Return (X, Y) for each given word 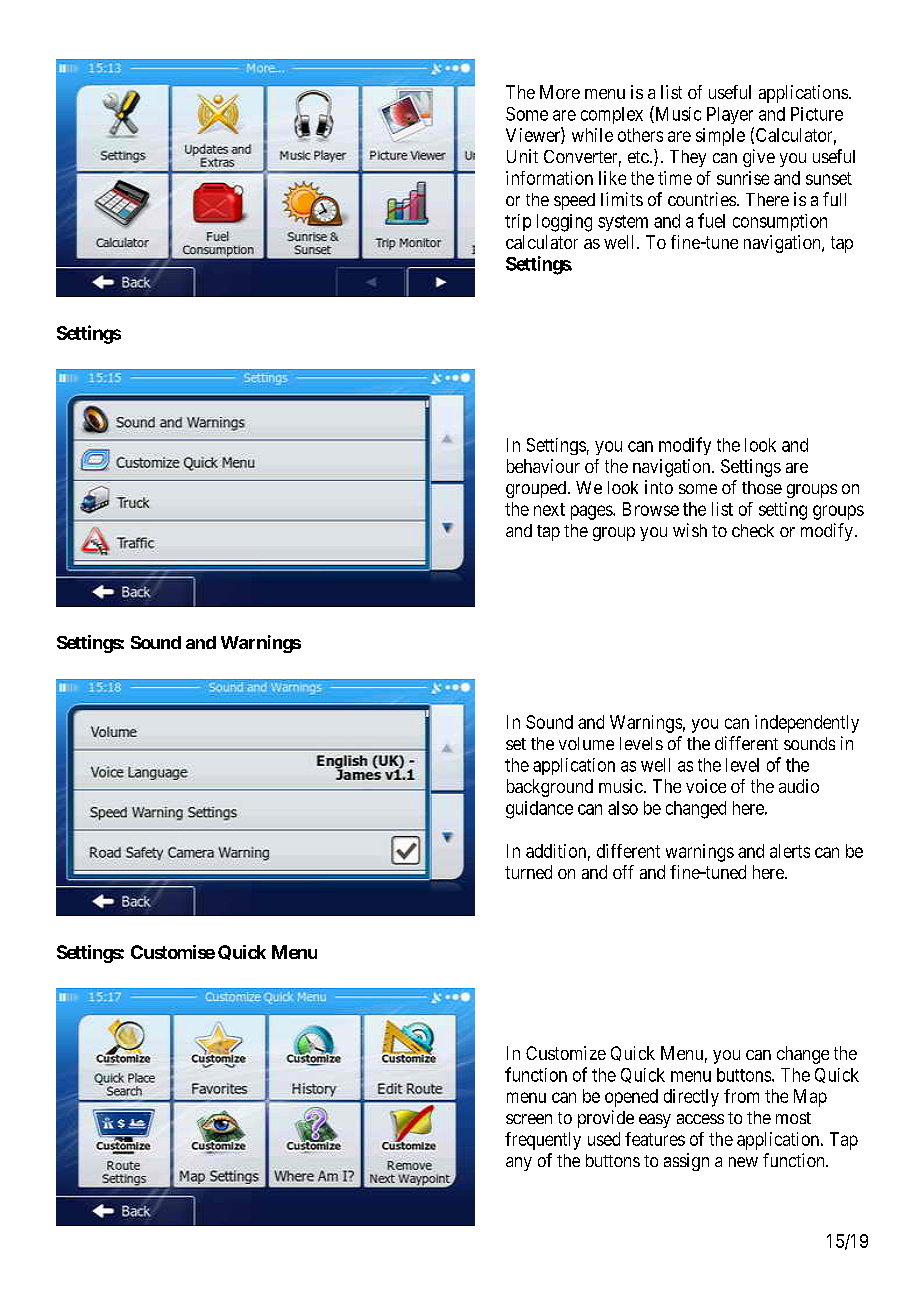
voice (706, 786)
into (659, 487)
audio (799, 786)
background (550, 788)
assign (686, 1162)
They (688, 158)
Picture (817, 114)
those (762, 487)
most (793, 1118)
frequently (543, 1141)
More (560, 92)
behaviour (543, 466)
